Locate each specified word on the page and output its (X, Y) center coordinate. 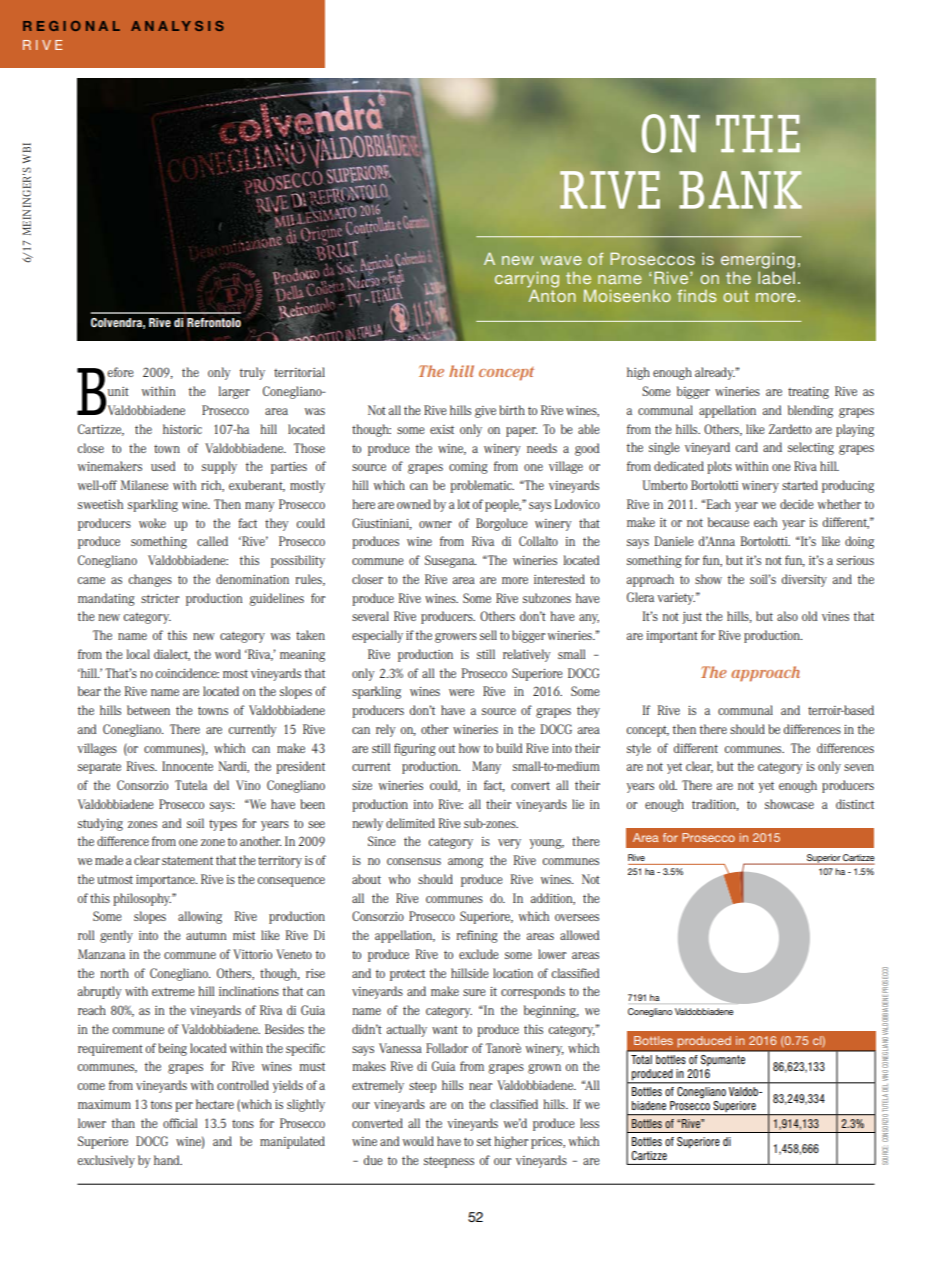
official (180, 1123)
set (484, 1141)
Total (641, 1059)
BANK (740, 190)
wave (561, 260)
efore (121, 372)
